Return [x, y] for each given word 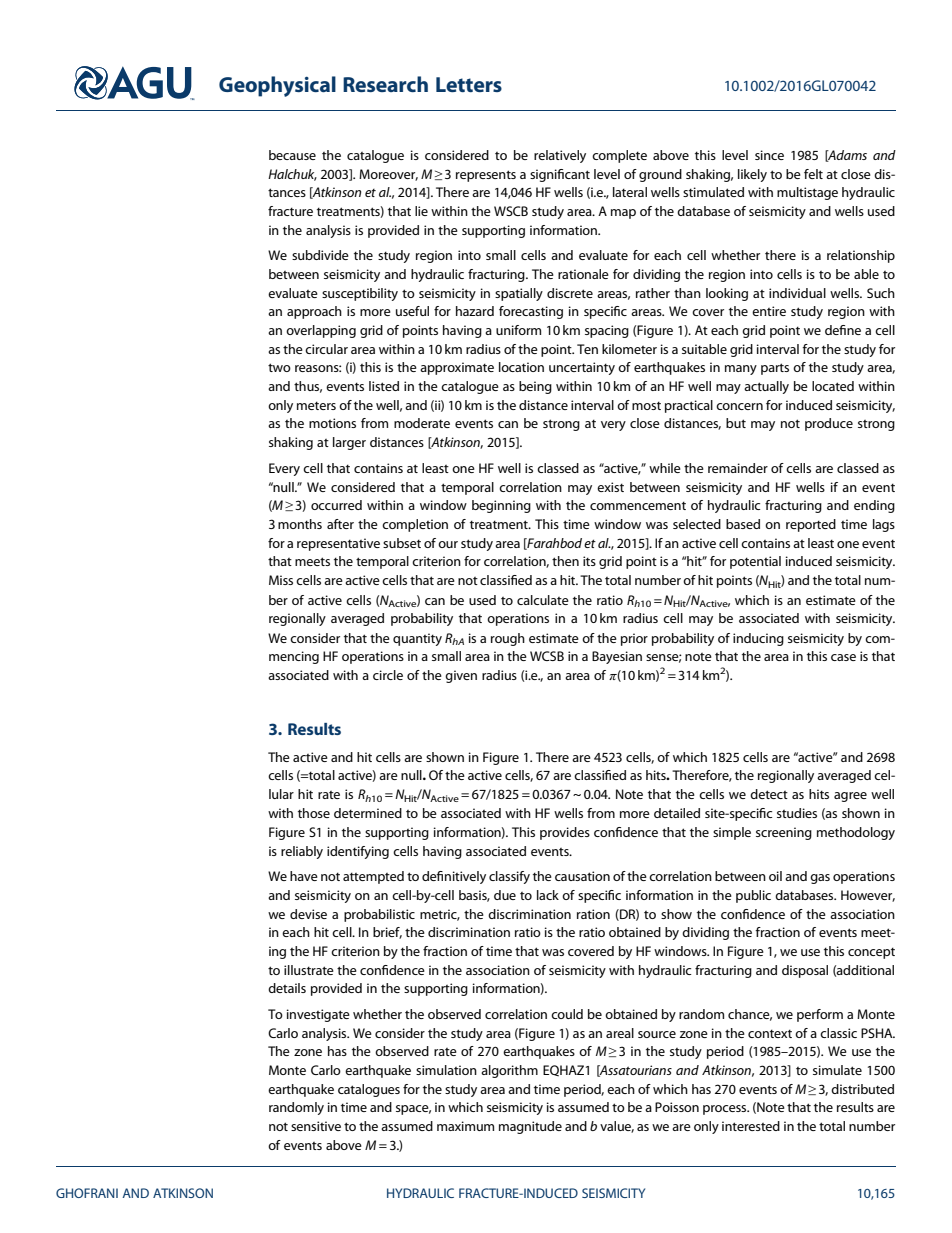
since [769, 155]
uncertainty [582, 368]
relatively [560, 156]
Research [385, 84]
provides [565, 833]
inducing [758, 639]
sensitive [316, 1126]
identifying [358, 852]
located [833, 386]
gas [820, 879]
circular [326, 349]
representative [338, 544]
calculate [543, 600]
